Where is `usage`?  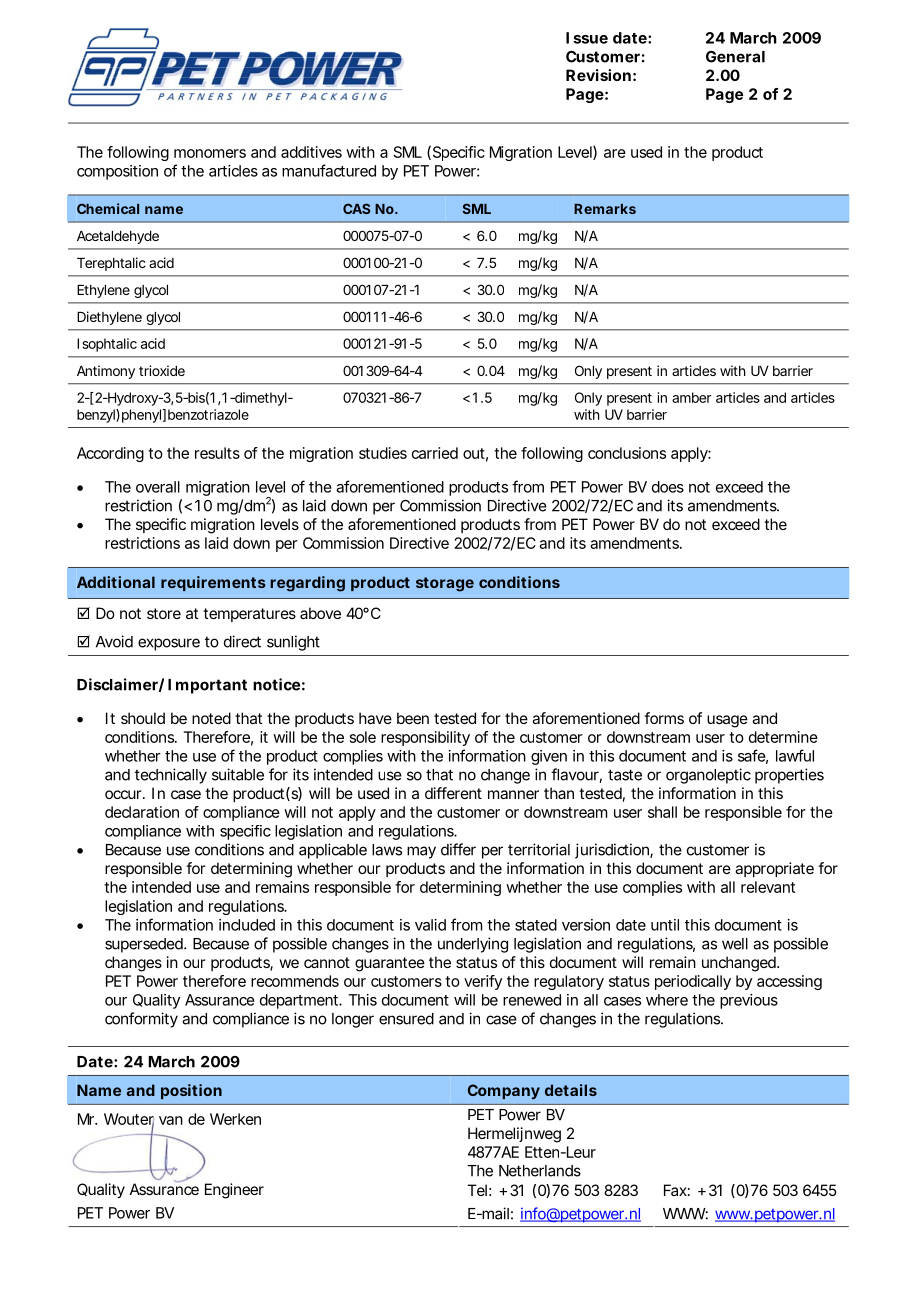
usage is located at coordinates (727, 721).
